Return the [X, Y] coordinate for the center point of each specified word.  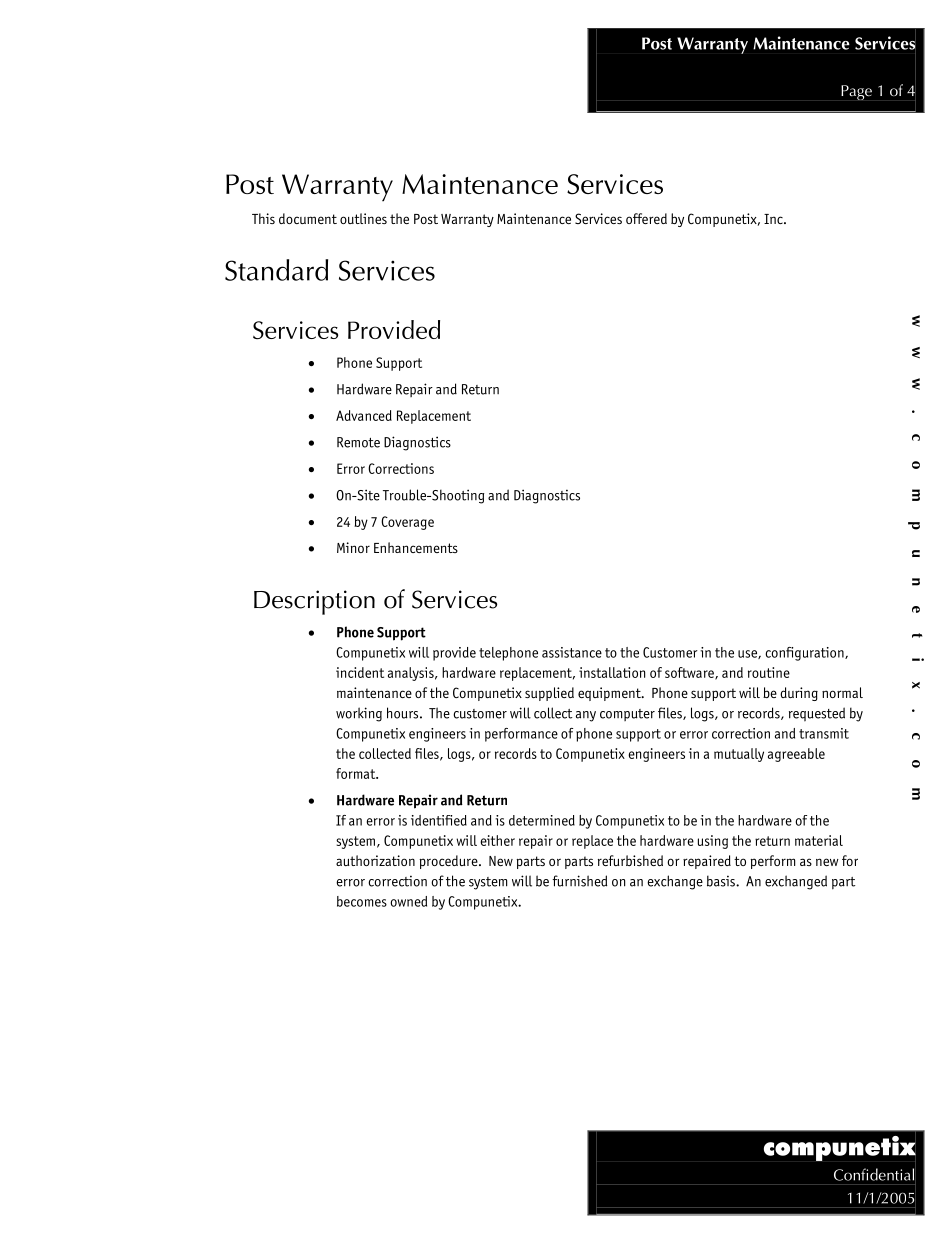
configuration [805, 654]
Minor [353, 547]
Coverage [407, 523]
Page [856, 92]
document [308, 218]
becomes [362, 901]
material [819, 840]
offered [646, 218]
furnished [579, 881]
